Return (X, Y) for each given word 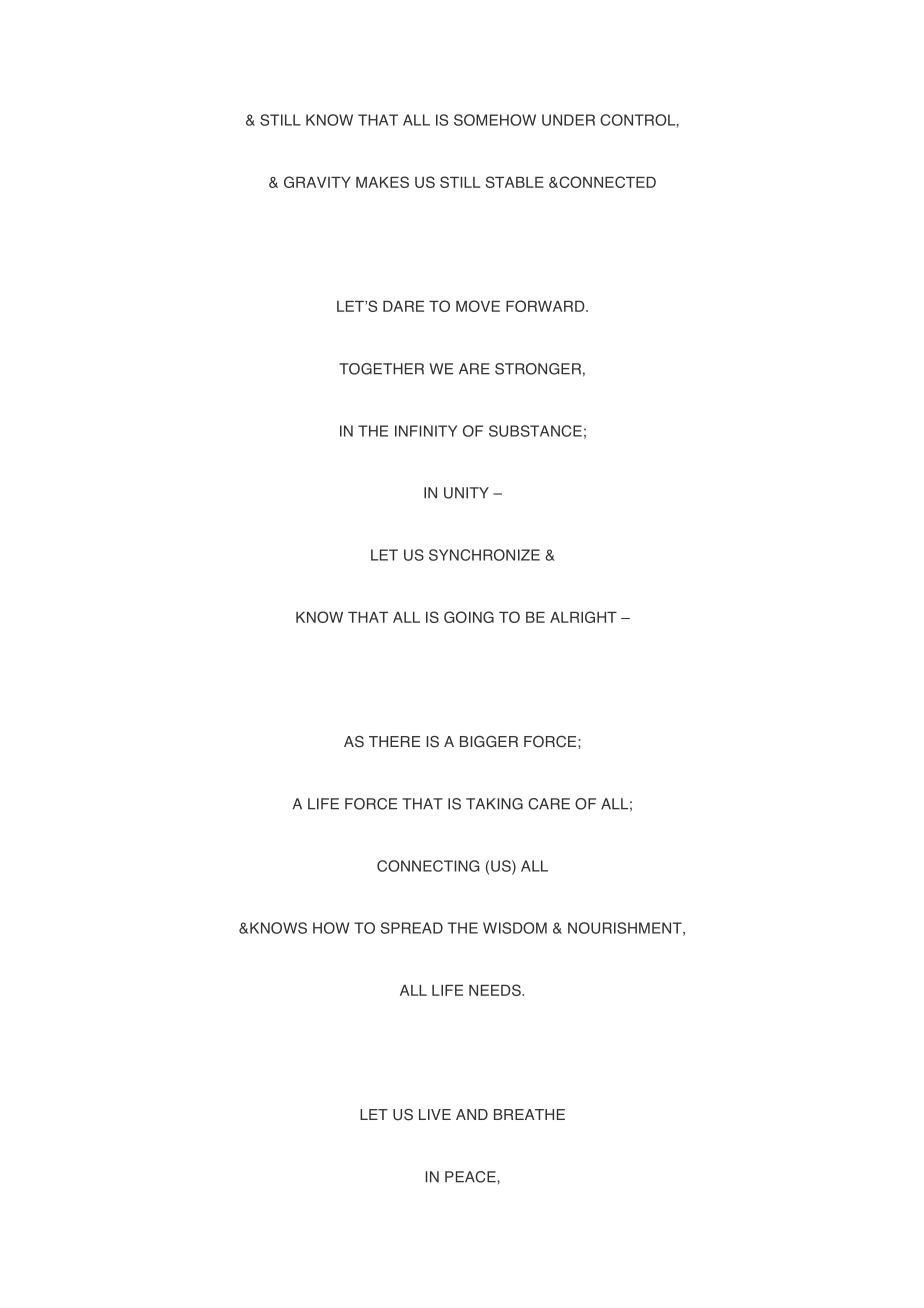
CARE (549, 804)
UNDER (568, 120)
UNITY (466, 493)
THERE (394, 741)
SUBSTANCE (535, 431)
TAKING (494, 804)
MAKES (382, 182)
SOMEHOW (495, 120)
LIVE (435, 1114)
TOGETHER (381, 369)
